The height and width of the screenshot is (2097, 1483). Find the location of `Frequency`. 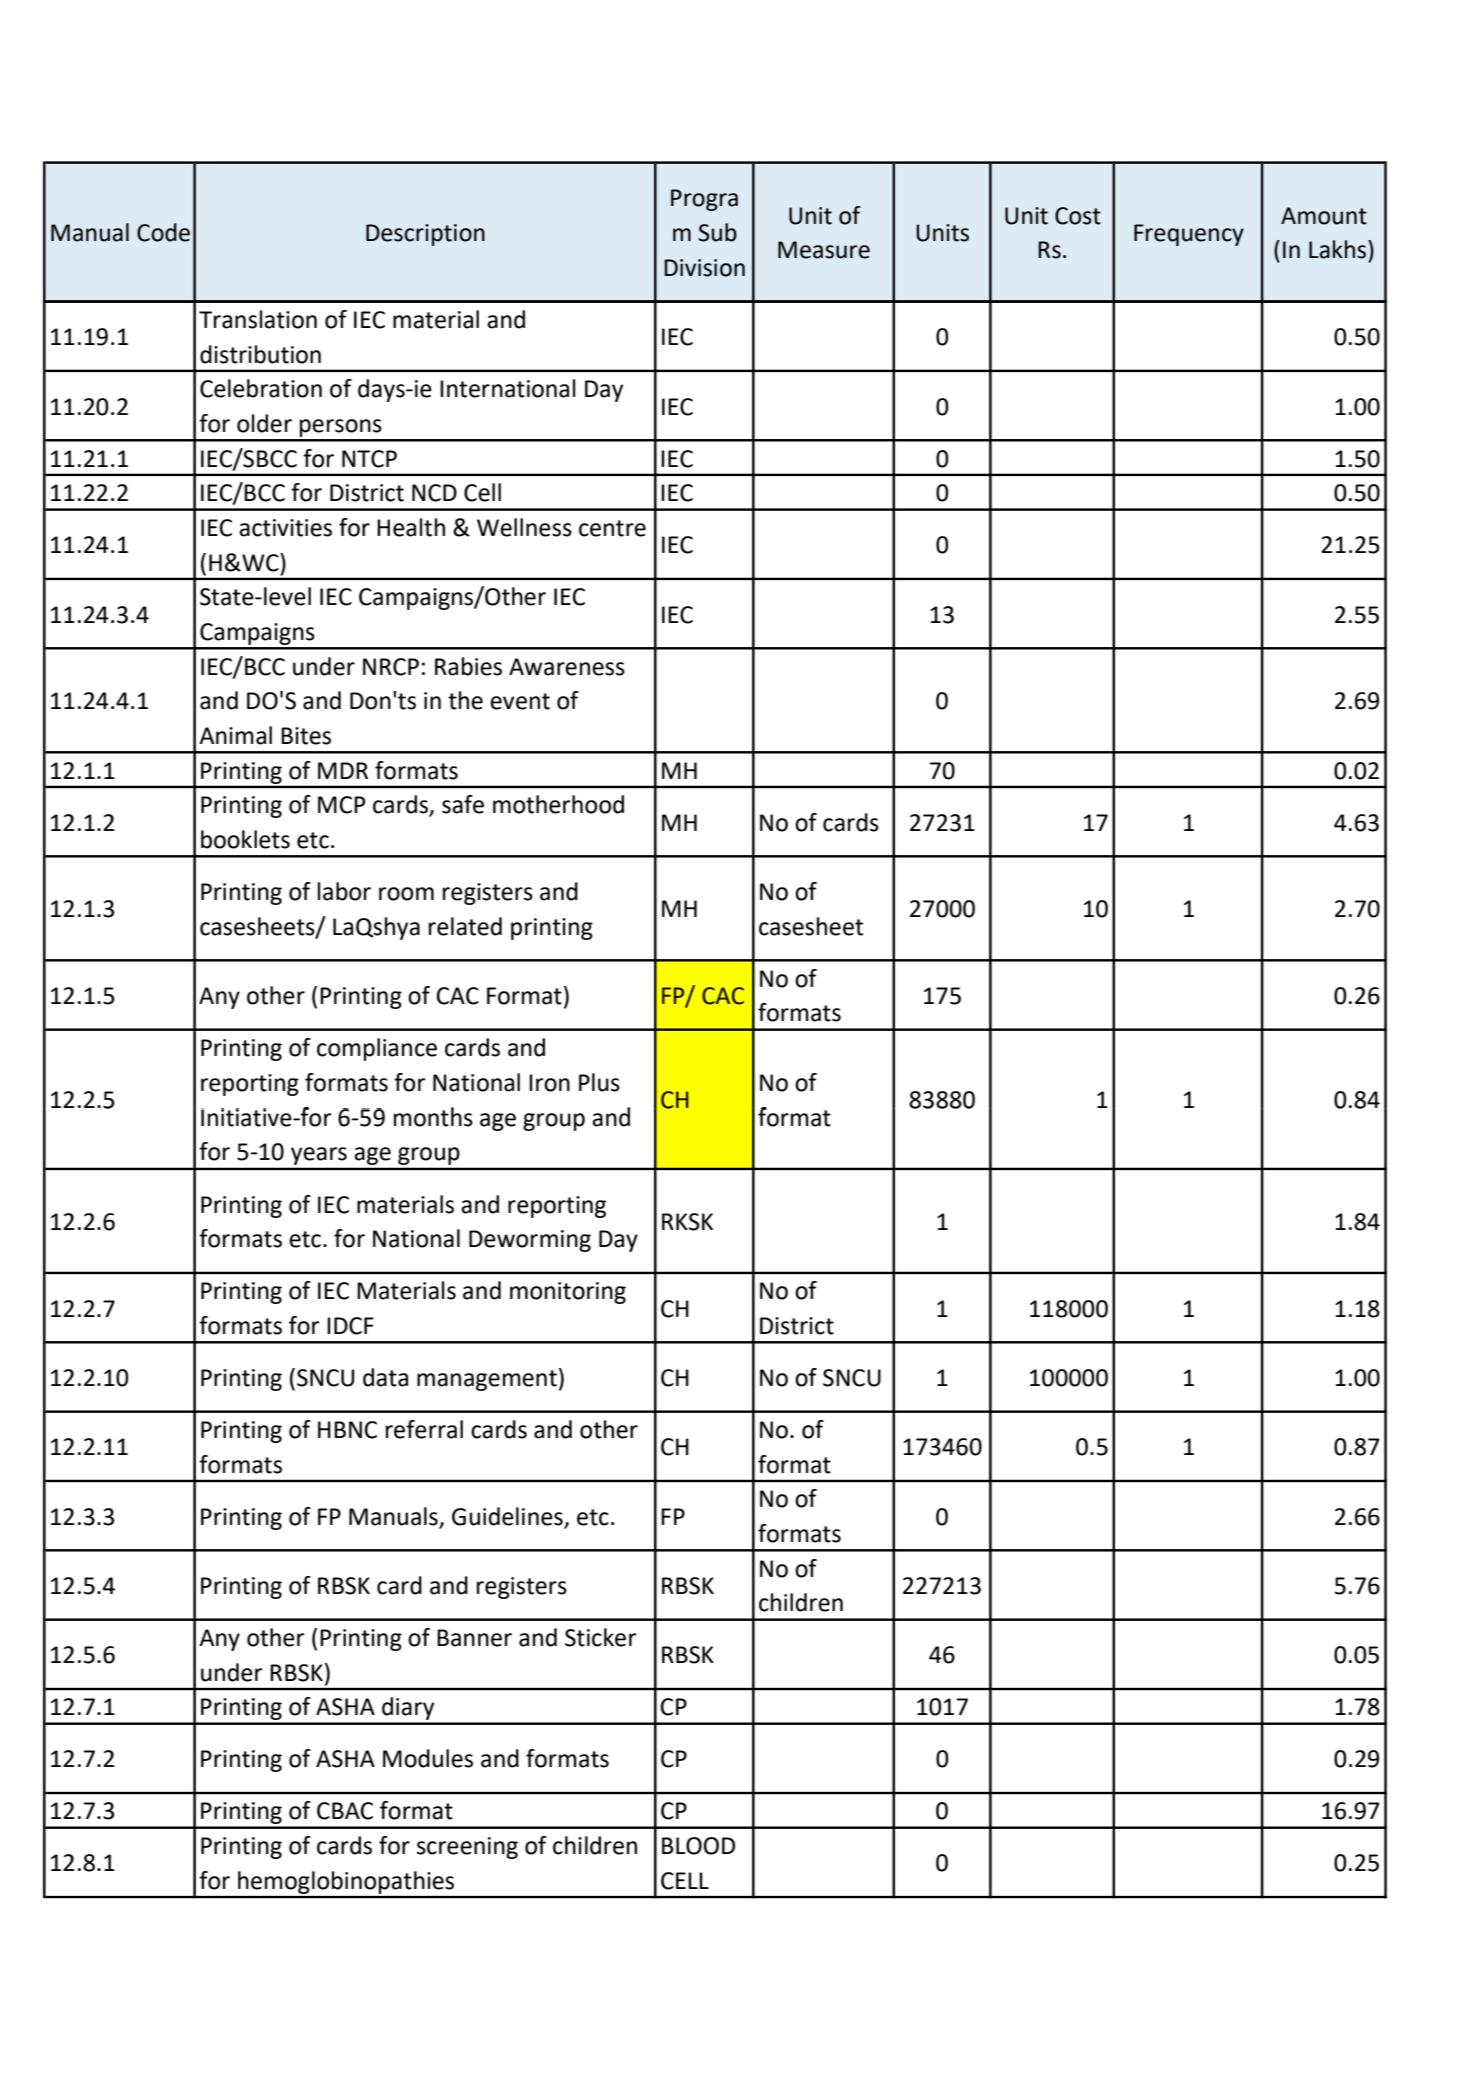

Frequency is located at coordinates (1189, 235).
